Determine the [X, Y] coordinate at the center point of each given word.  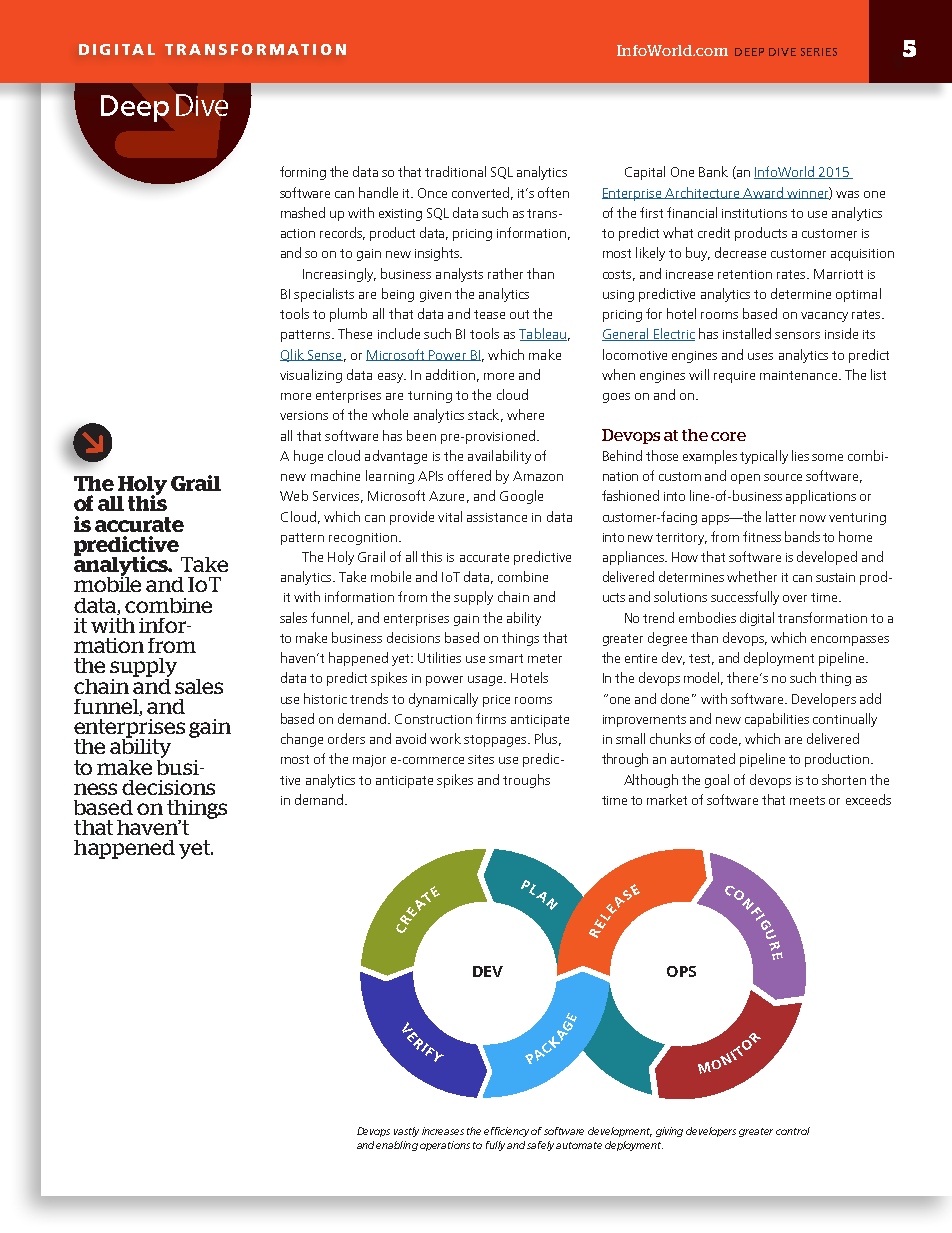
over [795, 598]
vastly [406, 1132]
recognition [363, 539]
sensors [797, 335]
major [369, 761]
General [626, 334]
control [793, 1131]
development [620, 1132]
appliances [634, 558]
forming [303, 173]
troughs [526, 781]
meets [807, 800]
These [355, 333]
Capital [645, 173]
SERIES [819, 52]
